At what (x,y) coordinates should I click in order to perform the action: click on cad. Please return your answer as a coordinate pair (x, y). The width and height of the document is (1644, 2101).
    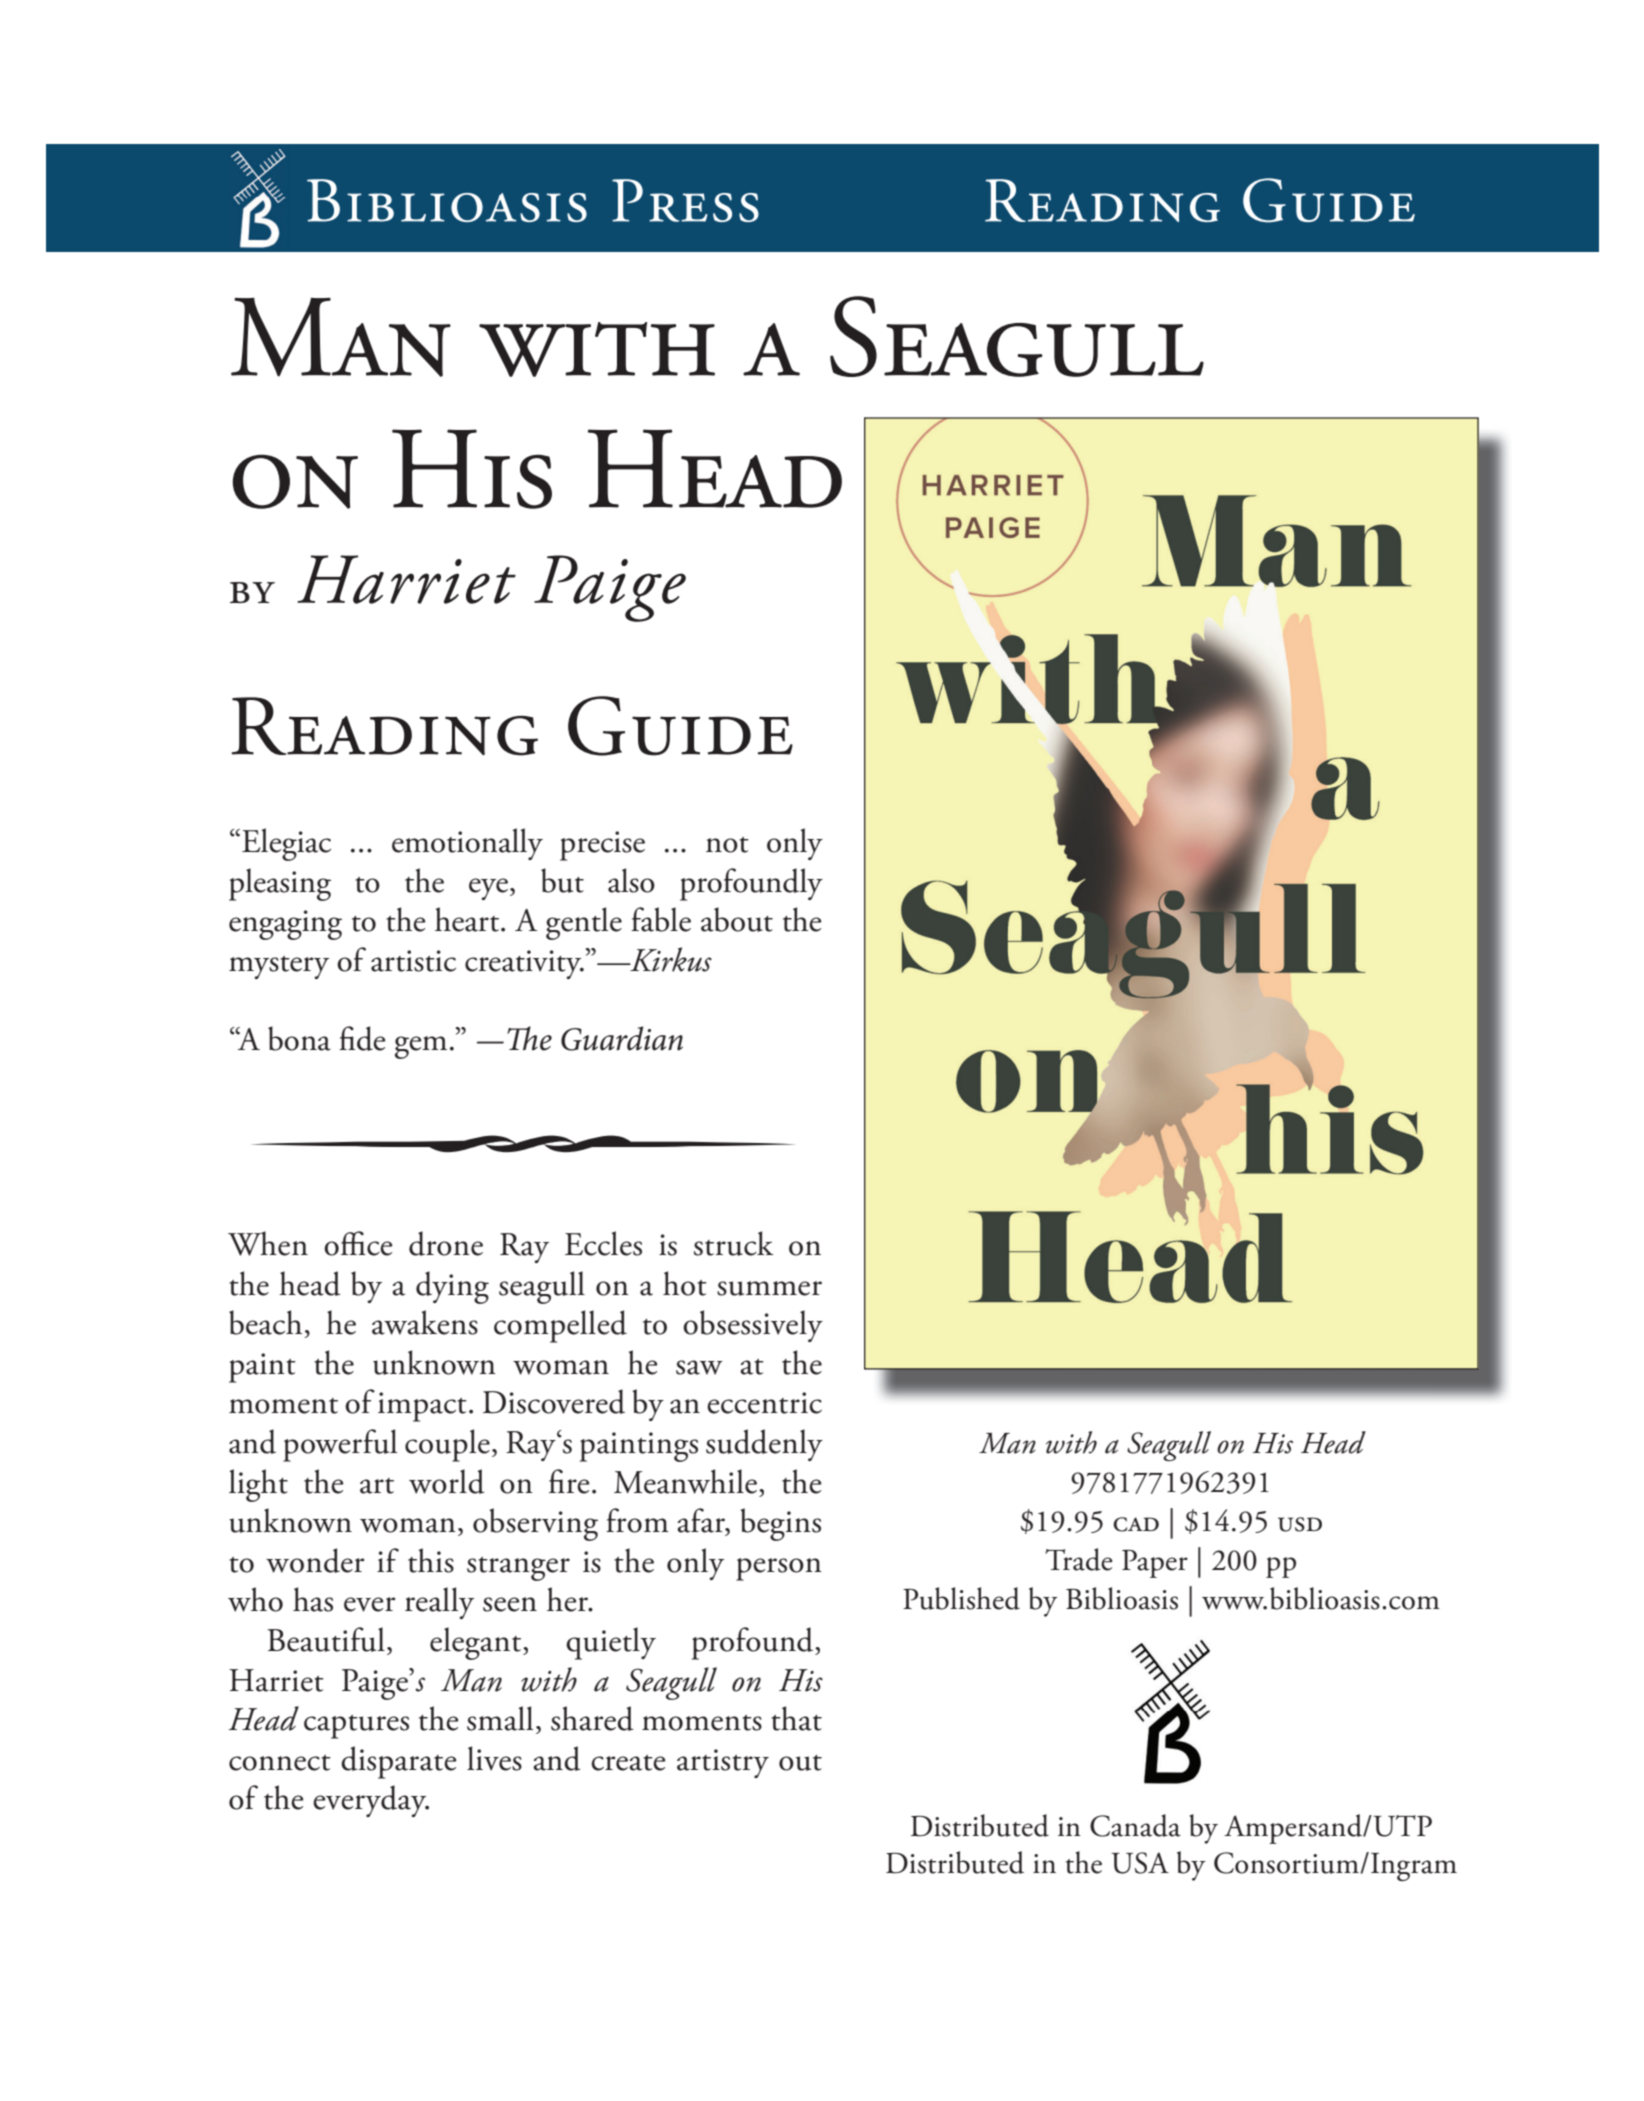
    Looking at the image, I should click on (1136, 1524).
